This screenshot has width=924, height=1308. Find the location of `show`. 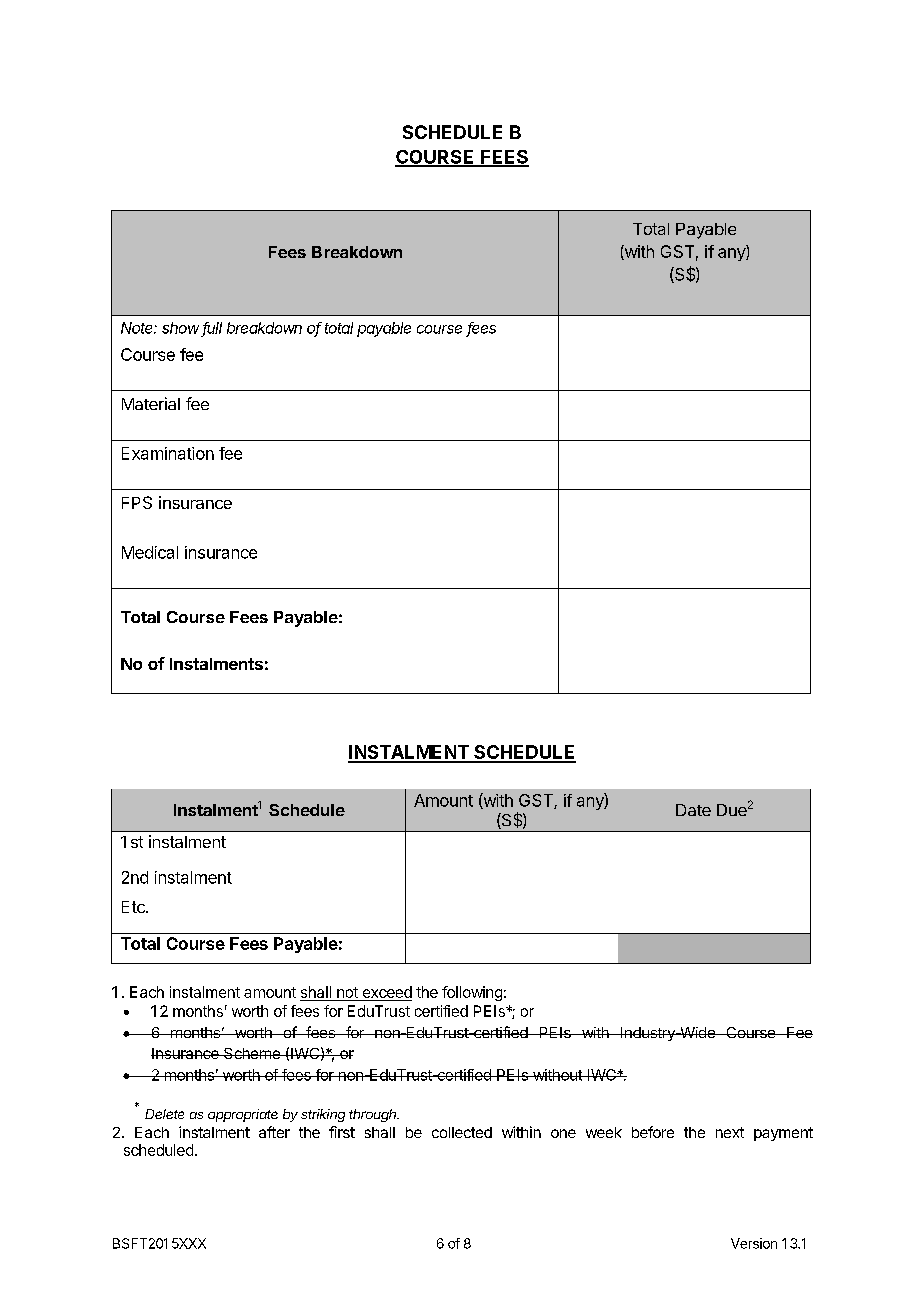

show is located at coordinates (180, 328).
